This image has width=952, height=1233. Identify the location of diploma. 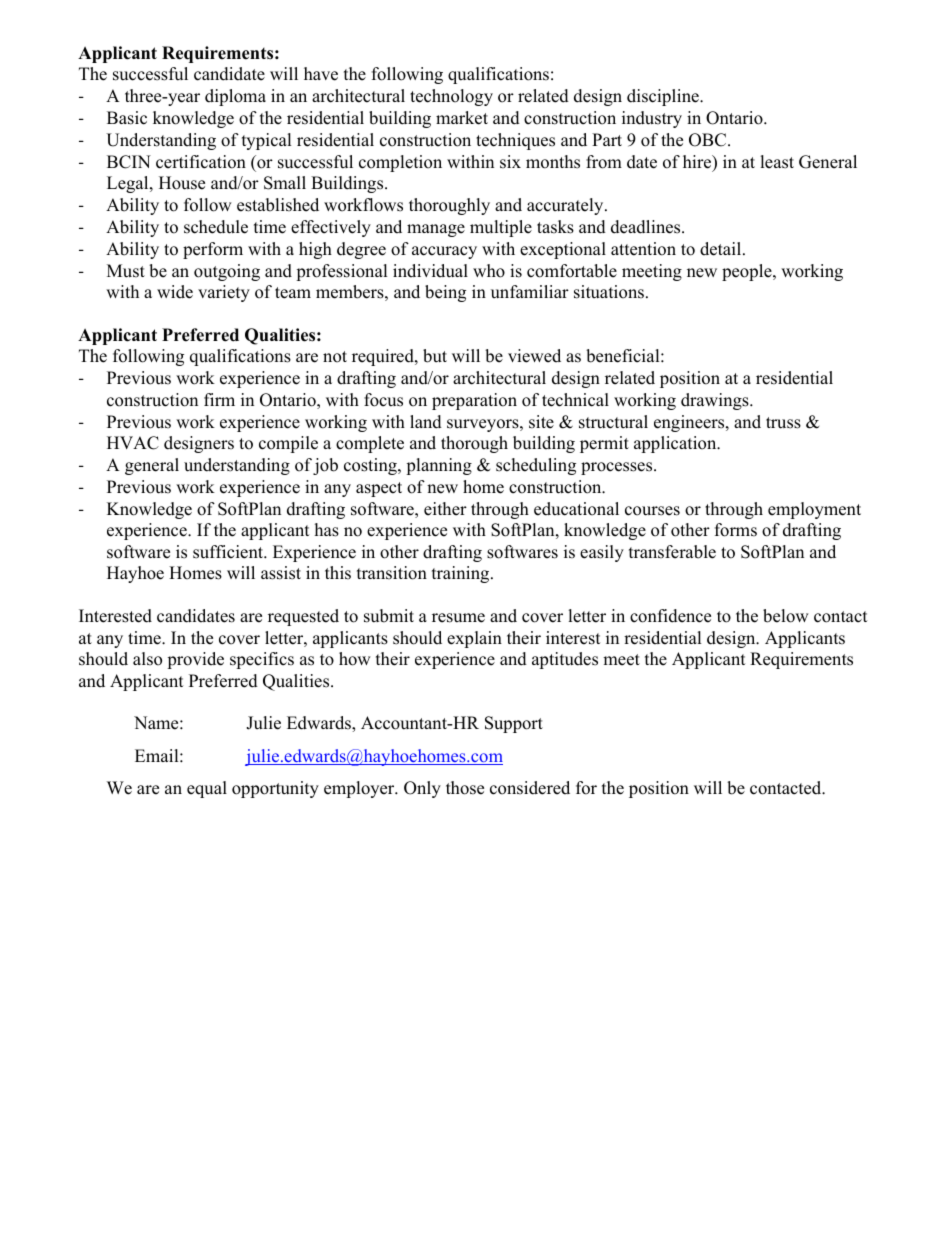
(235, 97).
